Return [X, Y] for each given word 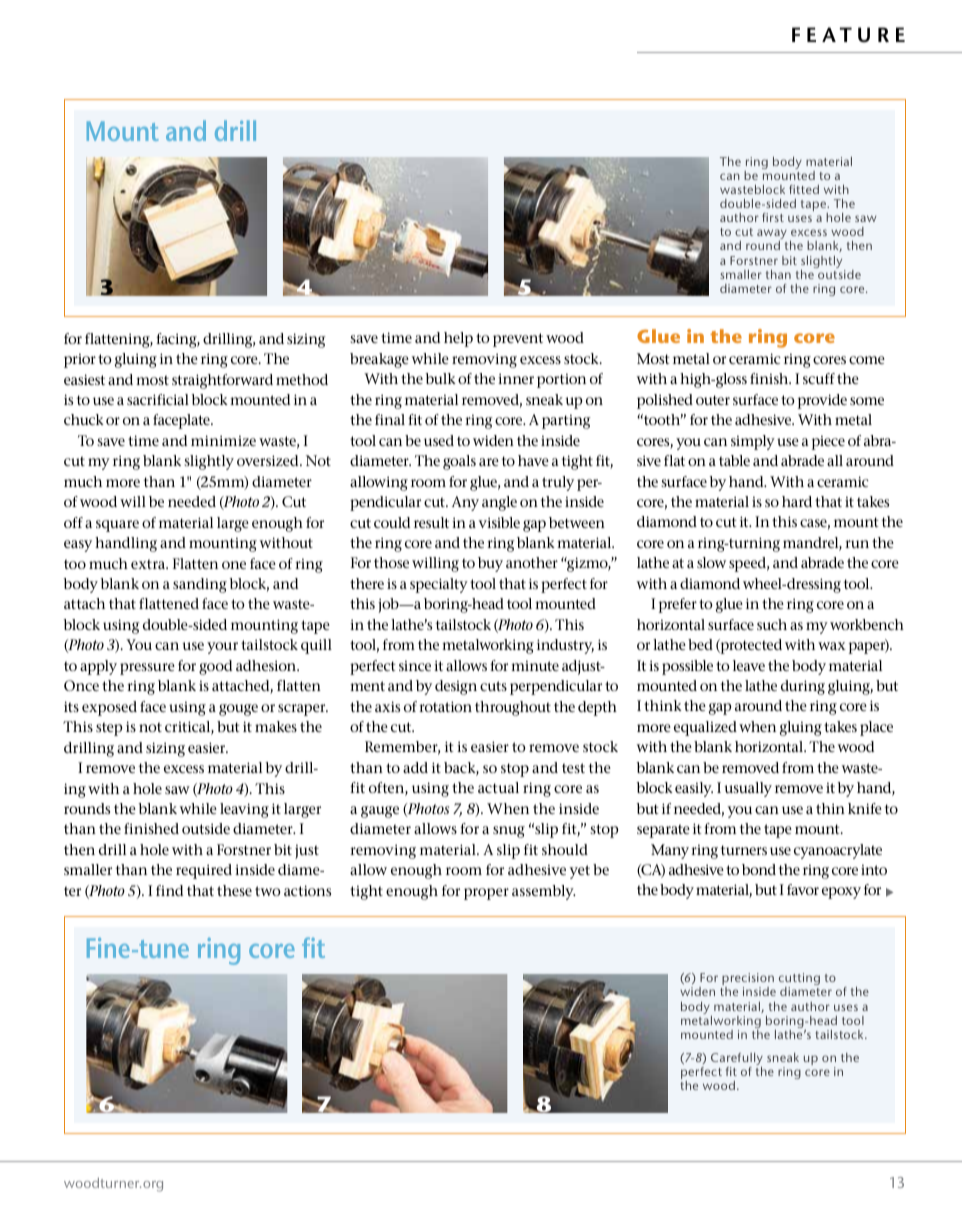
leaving [244, 810]
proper [486, 894]
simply [753, 442]
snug [509, 832]
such [772, 624]
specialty [439, 585]
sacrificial [158, 399]
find [169, 890]
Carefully [737, 1060]
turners [744, 850]
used [439, 440]
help [458, 339]
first [773, 217]
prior [80, 361]
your [222, 648]
